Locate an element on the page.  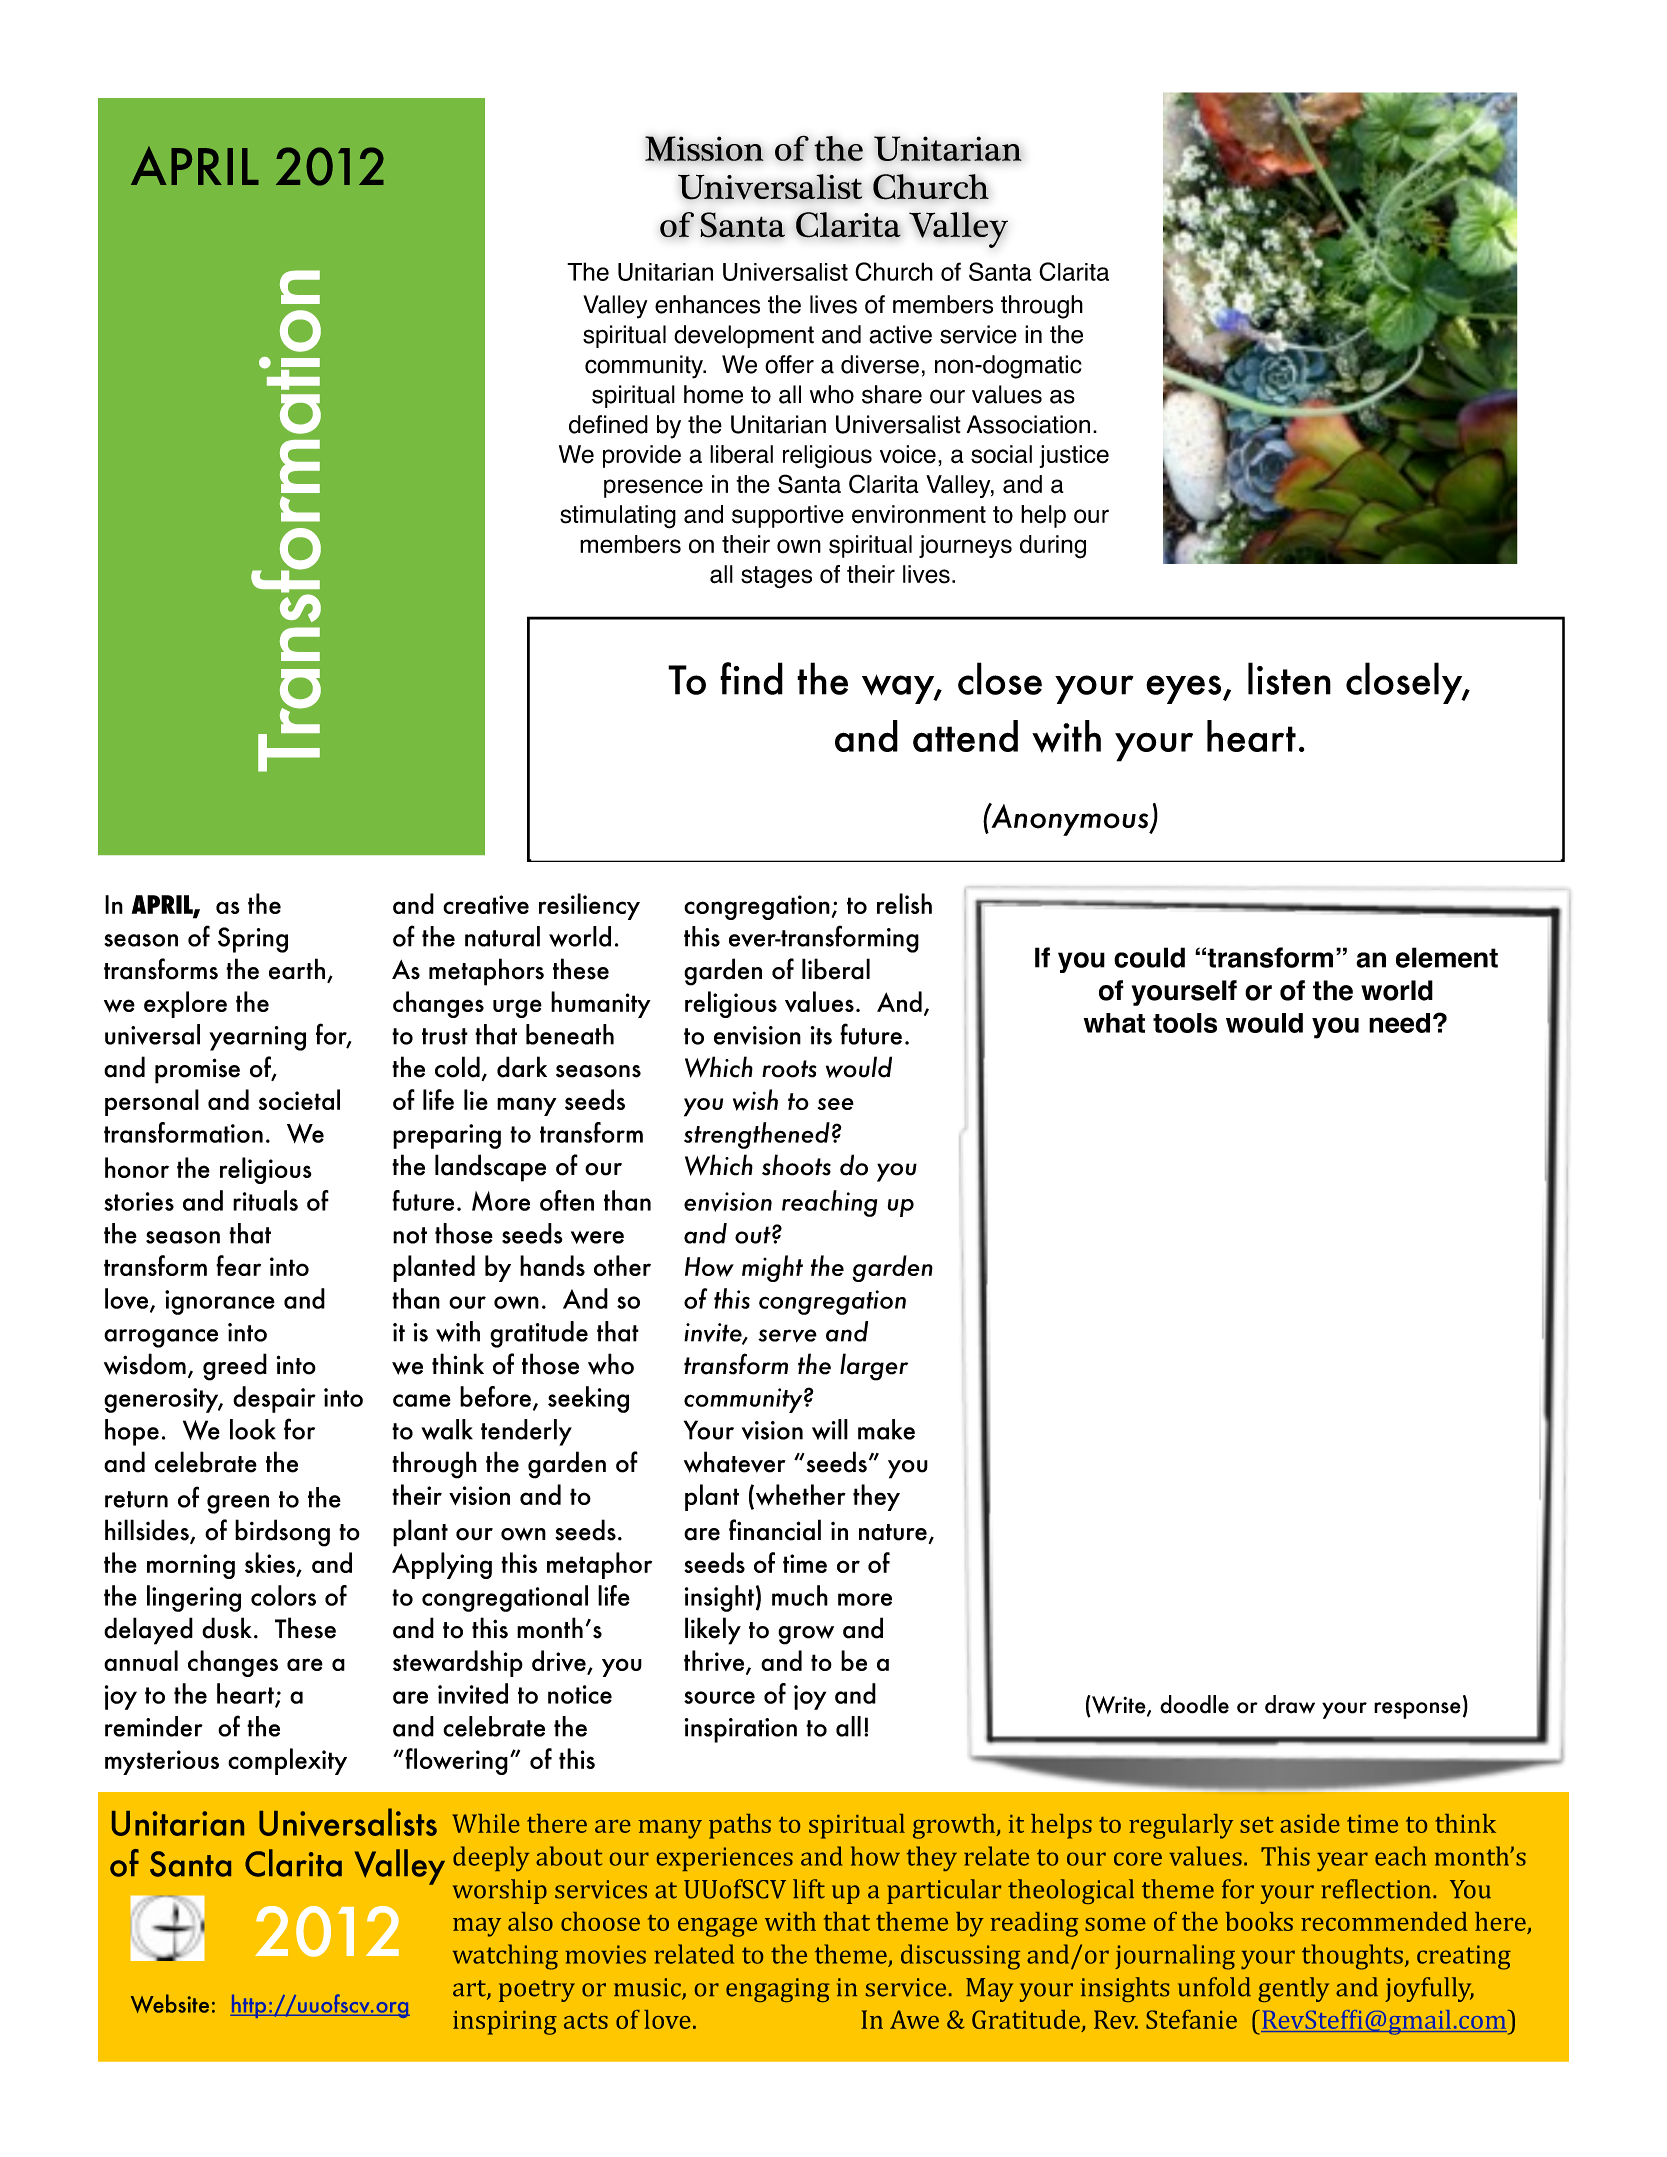
enhances is located at coordinates (707, 304).
